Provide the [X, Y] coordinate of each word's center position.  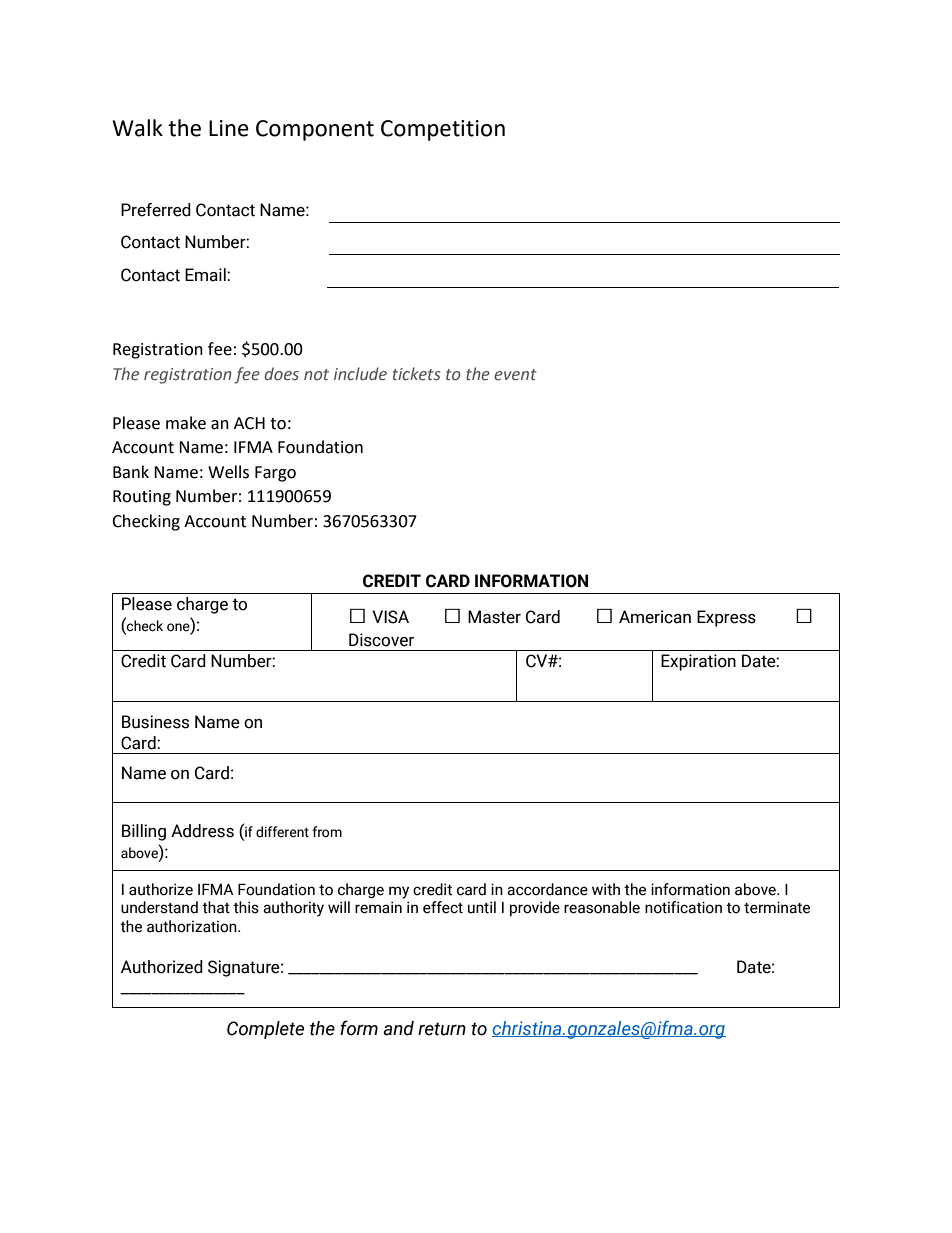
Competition [443, 130]
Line [229, 128]
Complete [265, 1030]
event [515, 375]
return [442, 1029]
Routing [142, 498]
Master [494, 617]
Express [726, 618]
